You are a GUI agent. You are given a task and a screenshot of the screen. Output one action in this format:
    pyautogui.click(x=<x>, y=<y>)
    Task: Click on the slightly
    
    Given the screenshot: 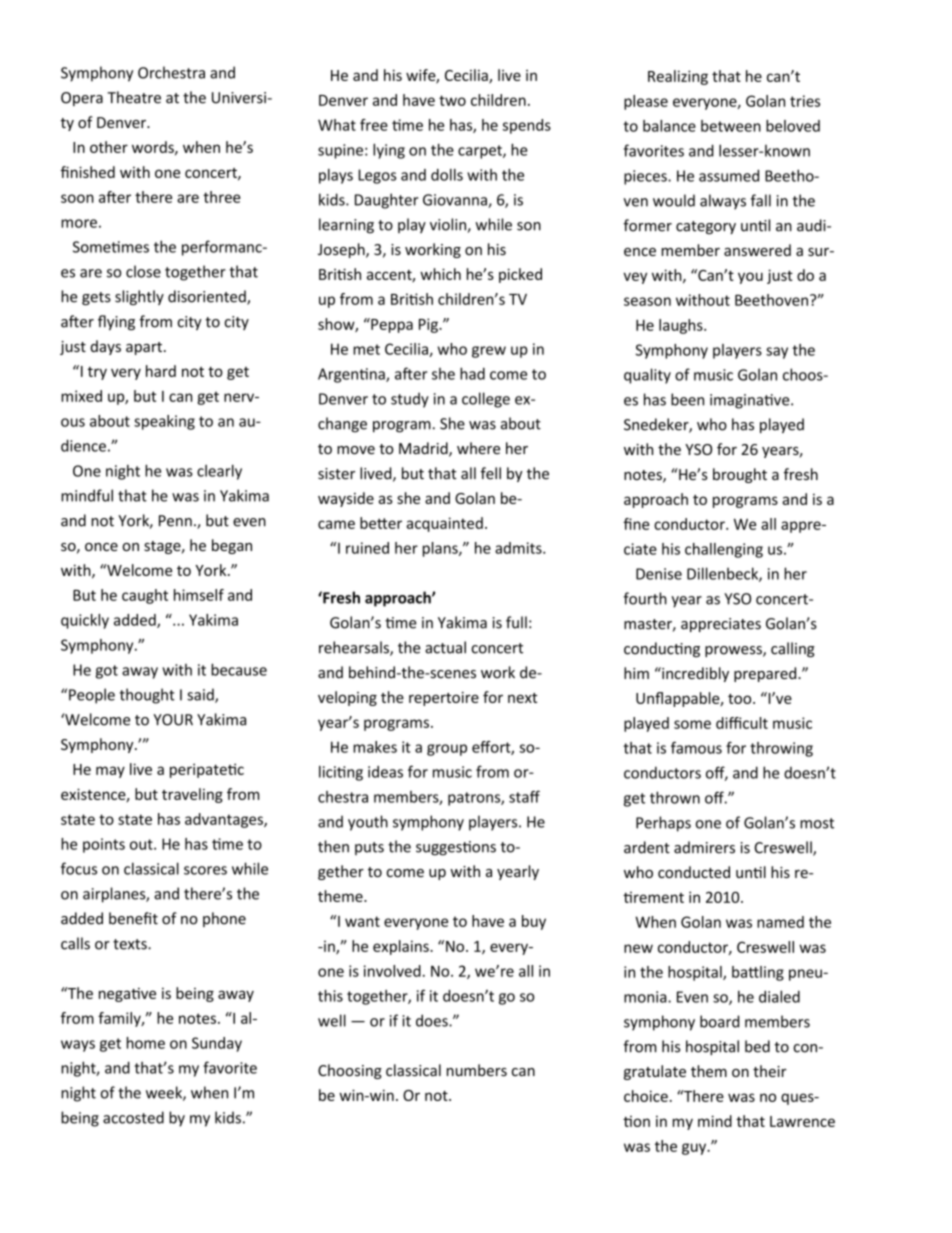 What is the action you would take?
    pyautogui.click(x=139, y=297)
